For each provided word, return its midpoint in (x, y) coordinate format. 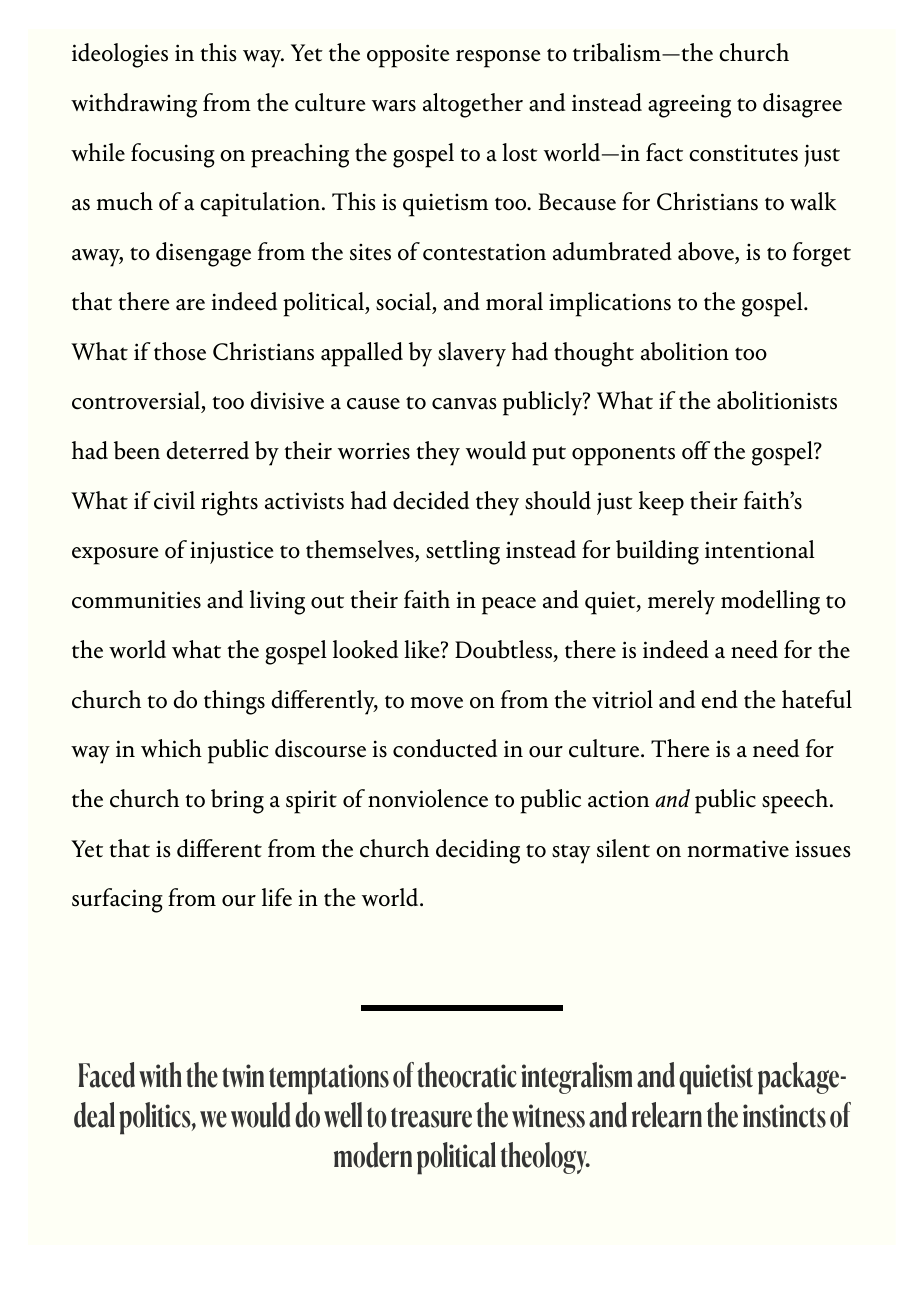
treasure (431, 1118)
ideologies (120, 55)
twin (243, 1076)
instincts (784, 1116)
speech (796, 801)
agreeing (689, 106)
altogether (473, 105)
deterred (208, 450)
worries (374, 451)
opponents (623, 456)
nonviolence (428, 798)
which (171, 748)
